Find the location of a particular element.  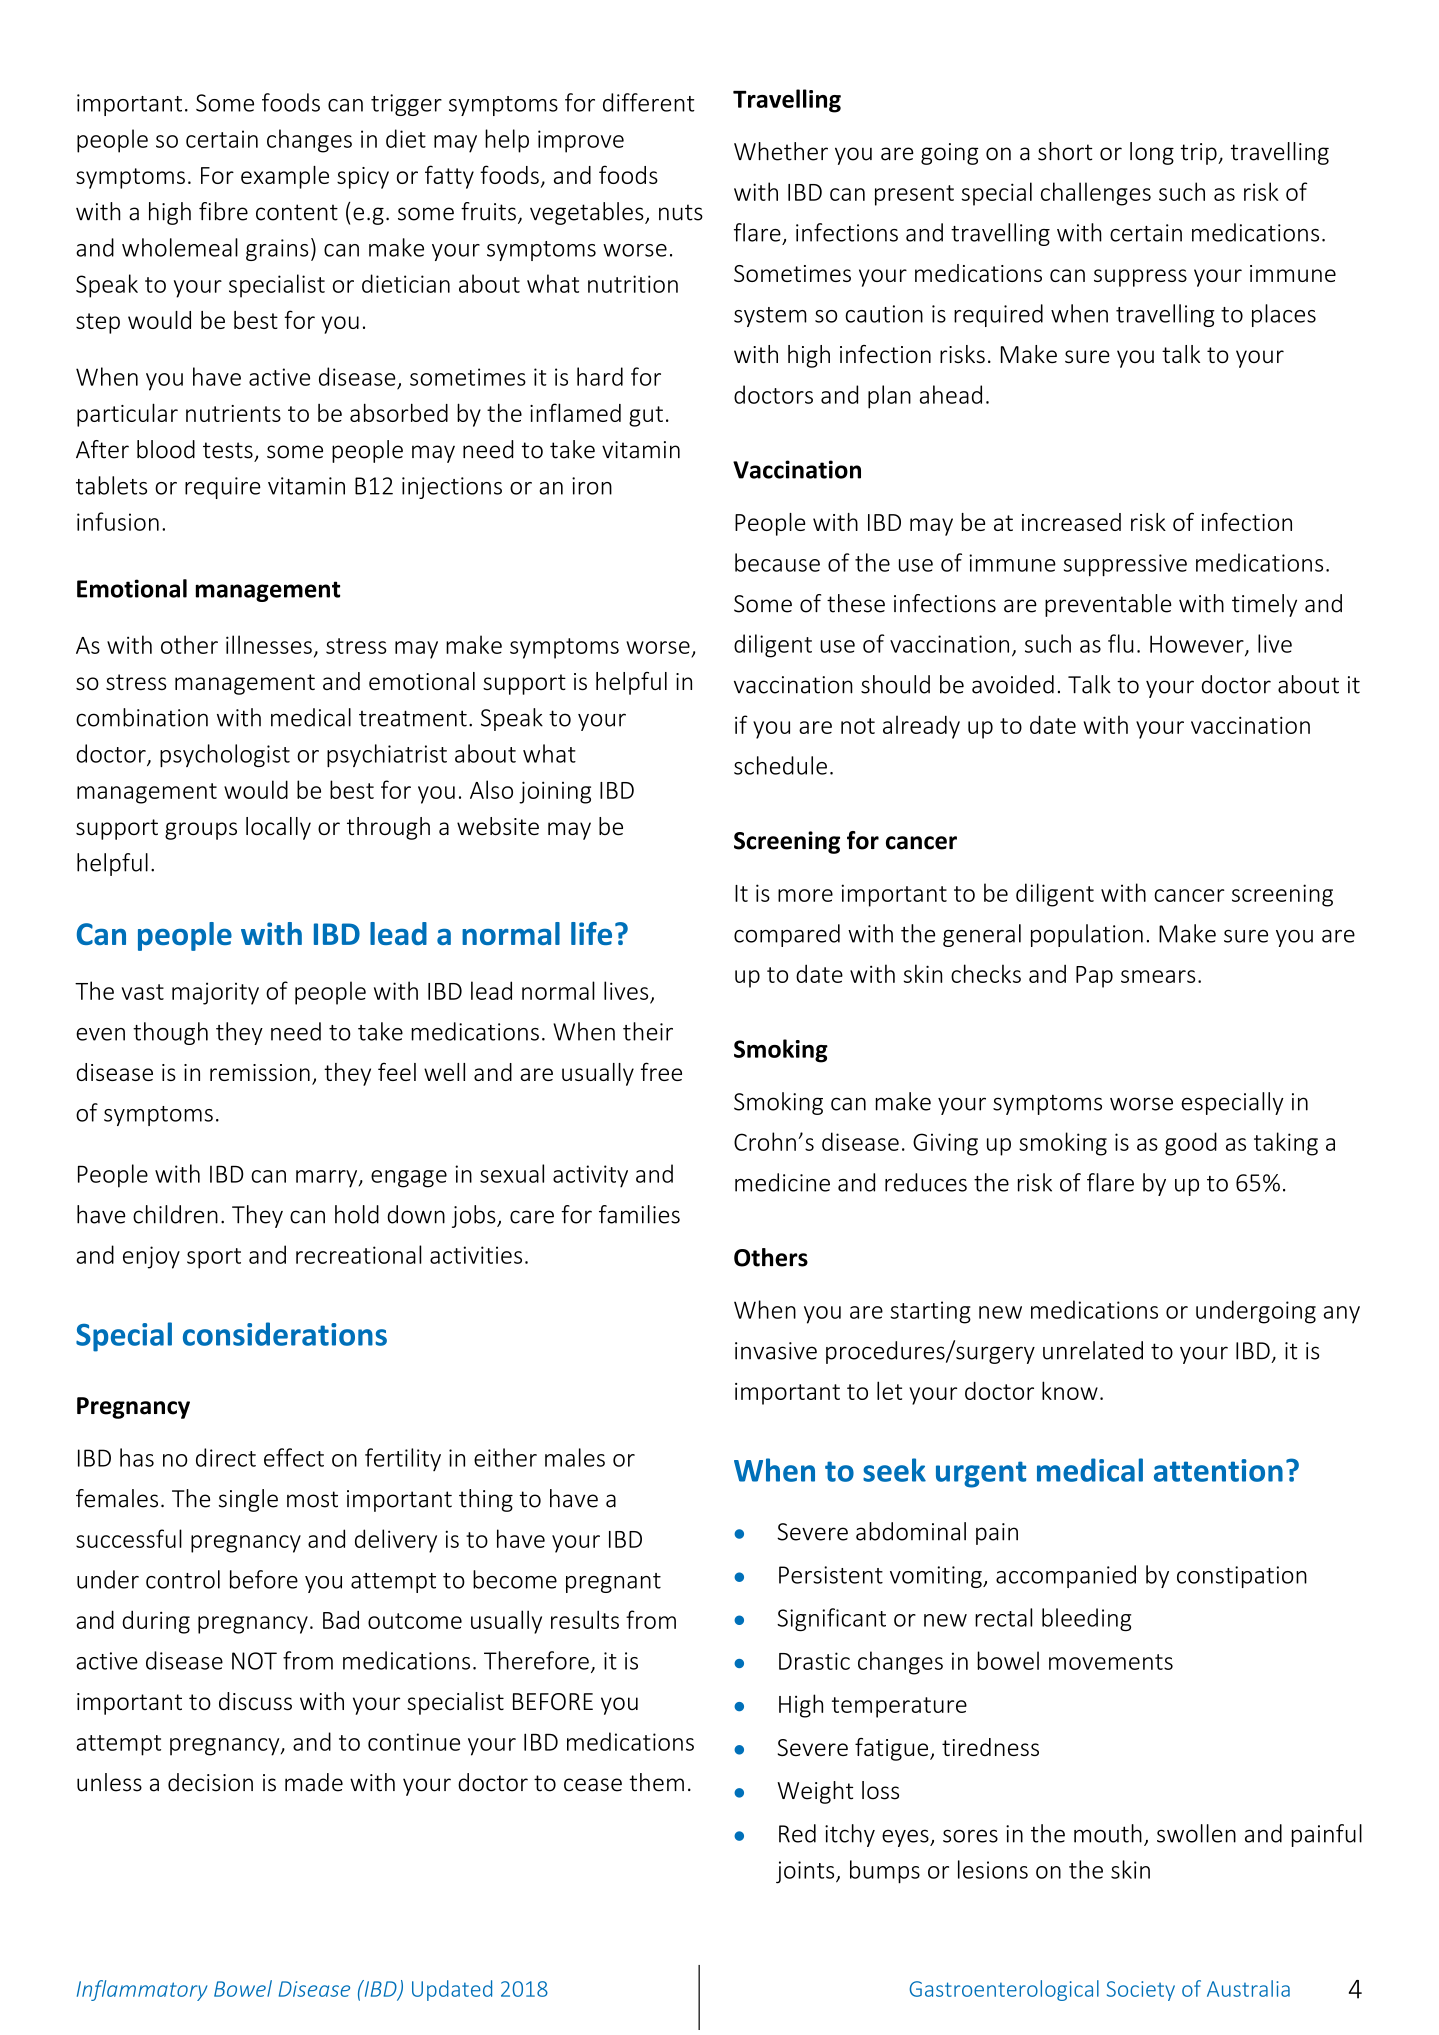

remission is located at coordinates (260, 1072).
